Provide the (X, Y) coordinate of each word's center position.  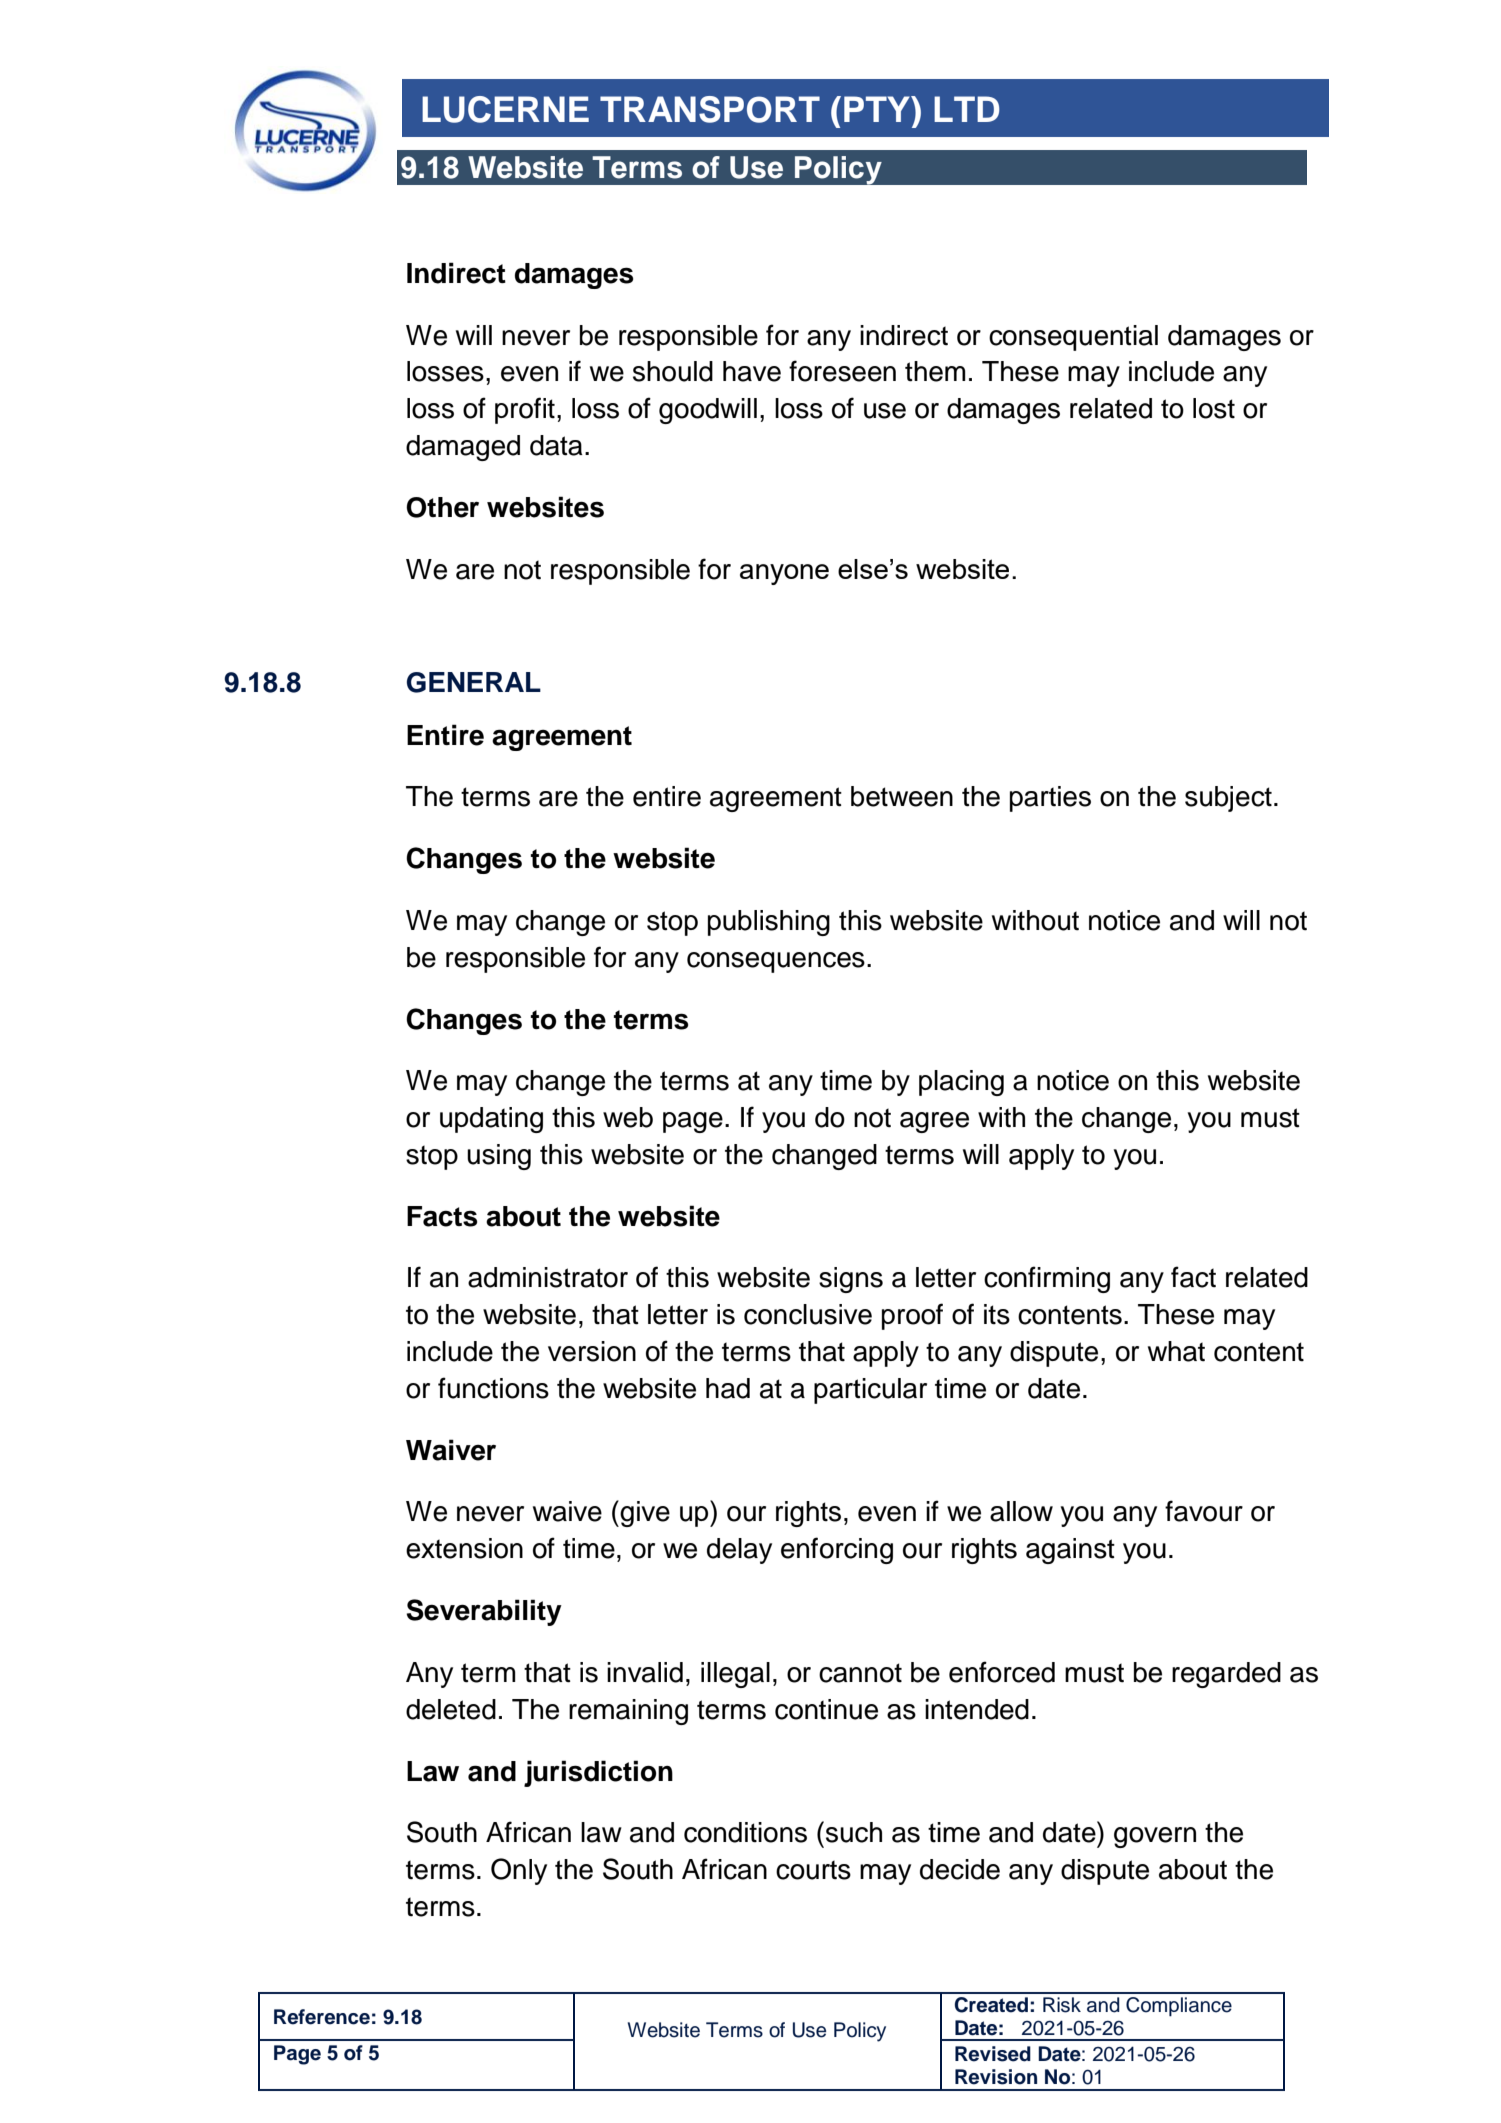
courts (813, 1870)
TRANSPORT (710, 109)
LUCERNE (505, 109)
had (728, 1388)
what (1176, 1351)
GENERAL (474, 682)
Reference (322, 2017)
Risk (1062, 2005)
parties (1050, 799)
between (902, 796)
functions (493, 1388)
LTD (967, 109)
